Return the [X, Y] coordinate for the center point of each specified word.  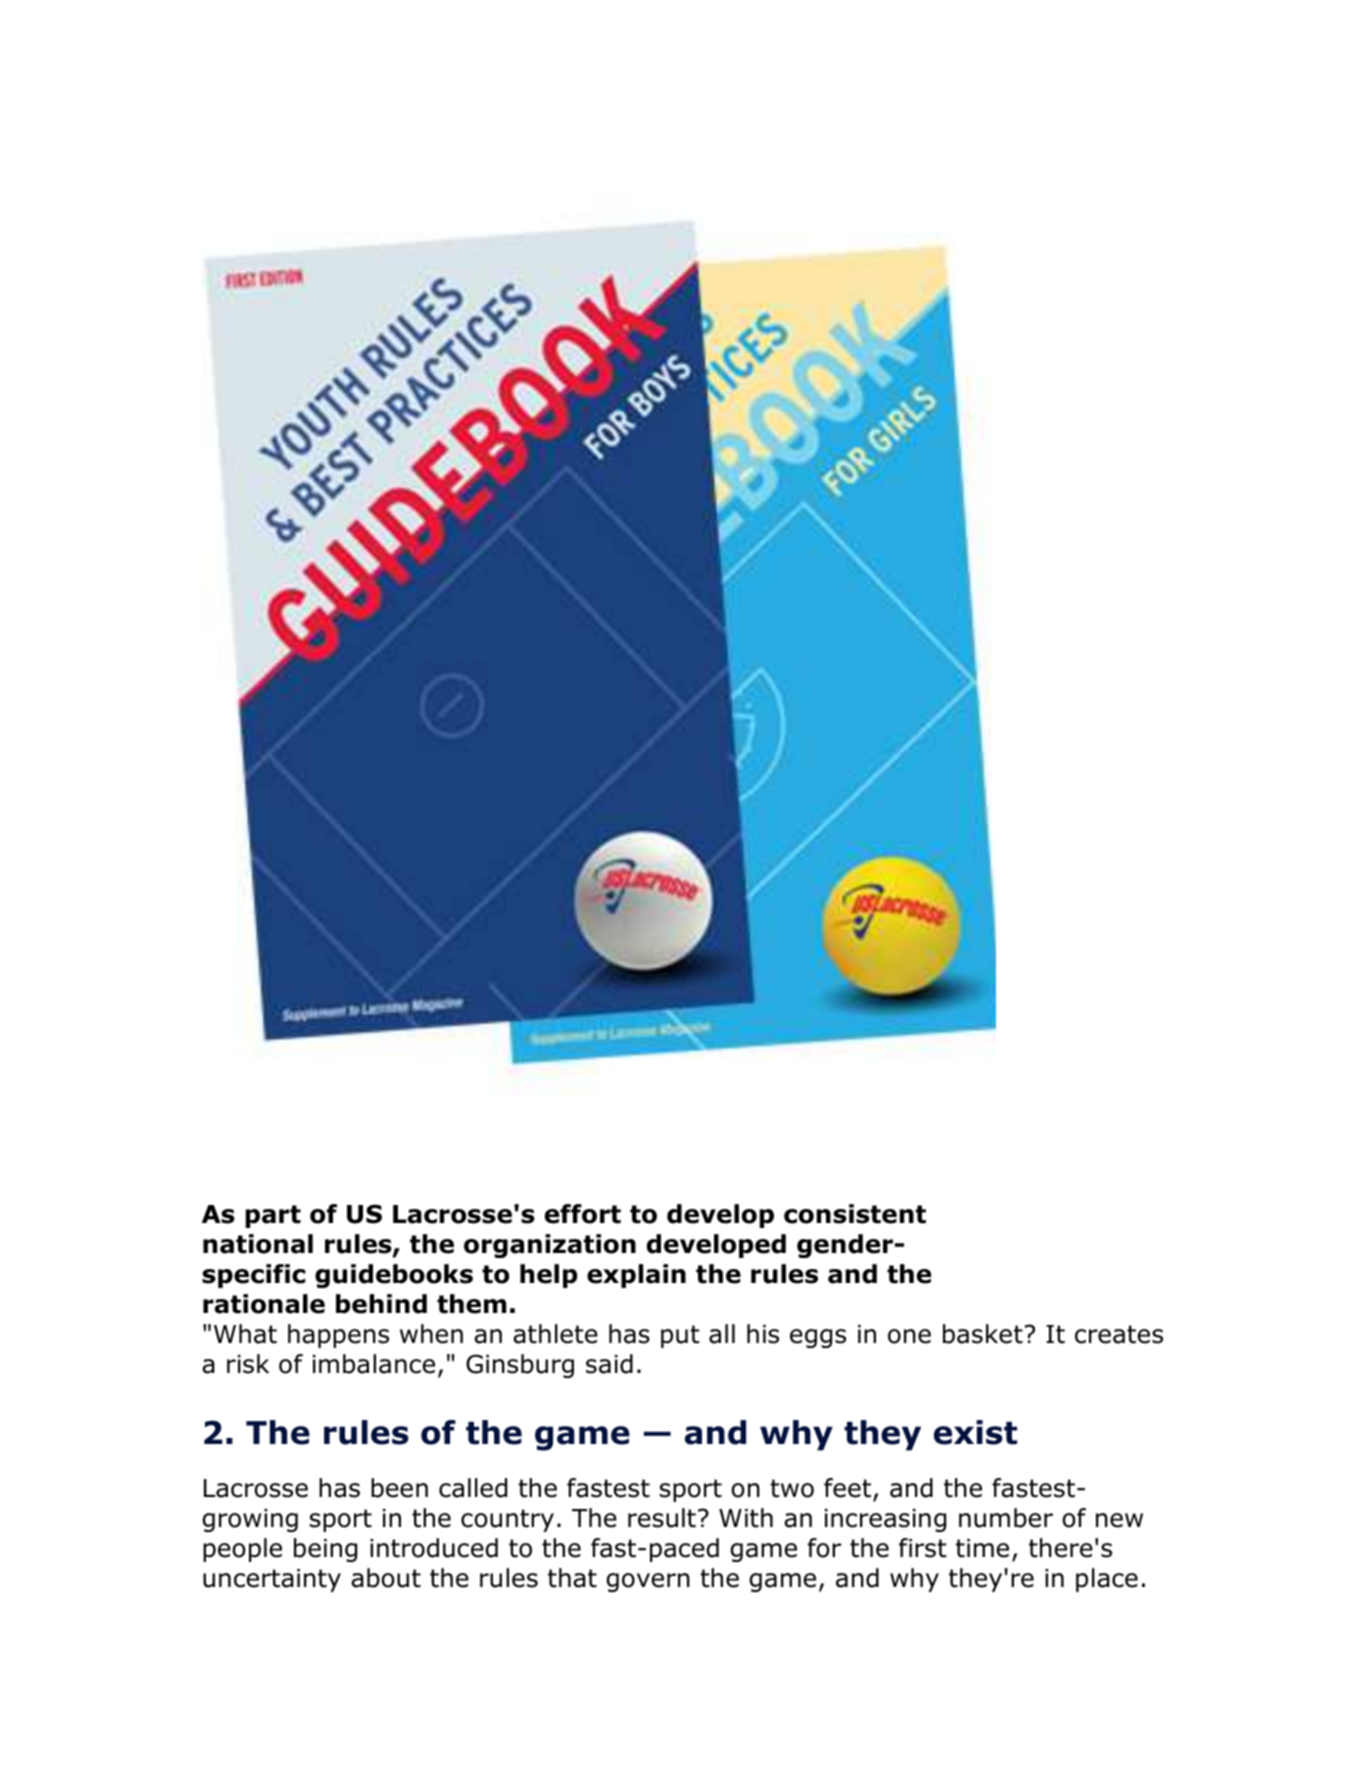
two [792, 1488]
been [399, 1488]
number [1006, 1518]
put [680, 1336]
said [609, 1364]
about [386, 1578]
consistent [855, 1214]
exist [975, 1432]
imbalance [374, 1364]
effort [583, 1214]
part [273, 1216]
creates [1119, 1334]
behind [381, 1304]
